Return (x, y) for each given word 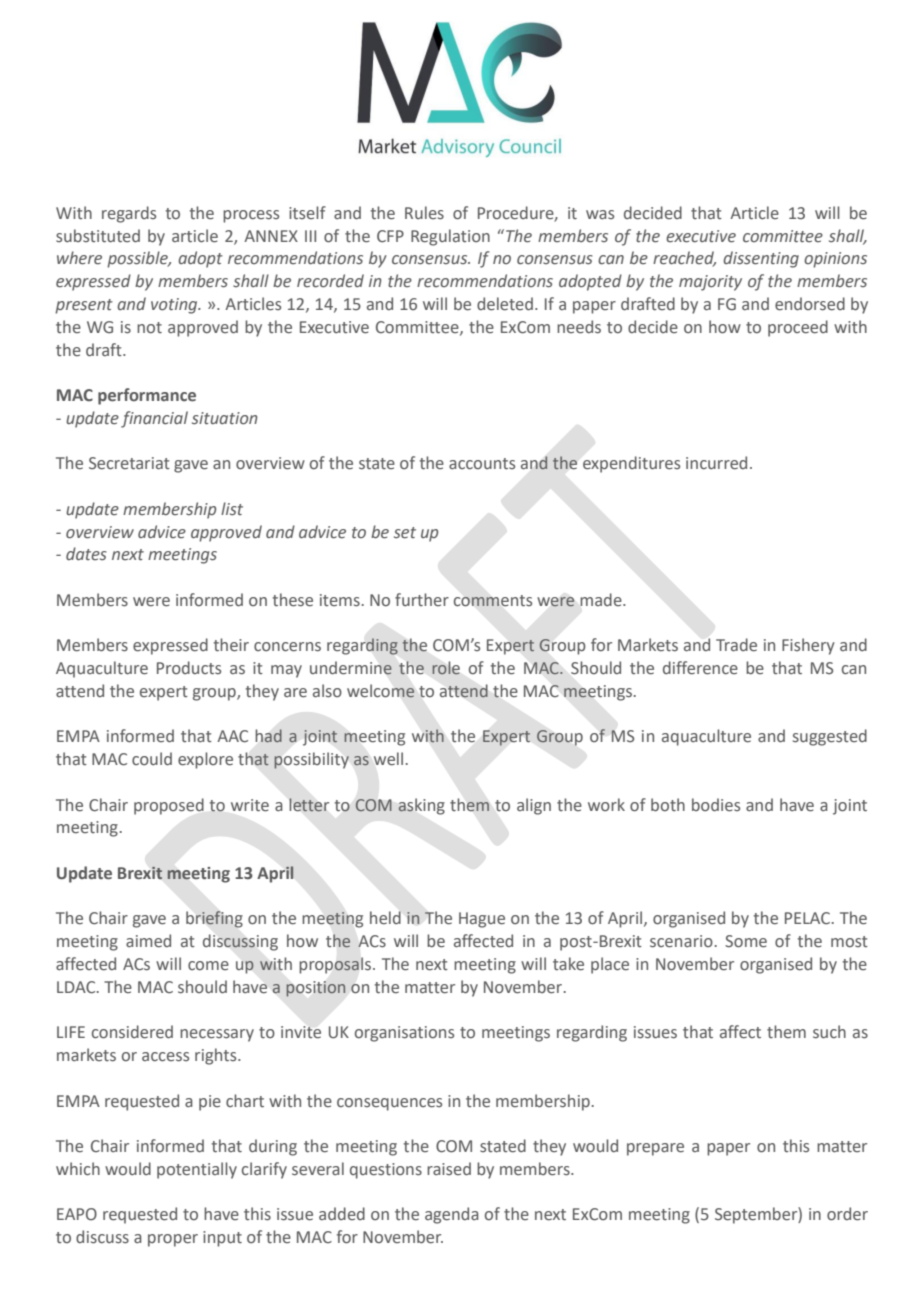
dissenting (761, 259)
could (152, 758)
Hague (482, 920)
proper (173, 1240)
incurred (716, 463)
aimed (148, 941)
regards (129, 214)
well (388, 759)
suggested (830, 737)
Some (746, 941)
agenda (452, 1215)
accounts (482, 464)
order (847, 1214)
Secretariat (129, 463)
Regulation (450, 237)
